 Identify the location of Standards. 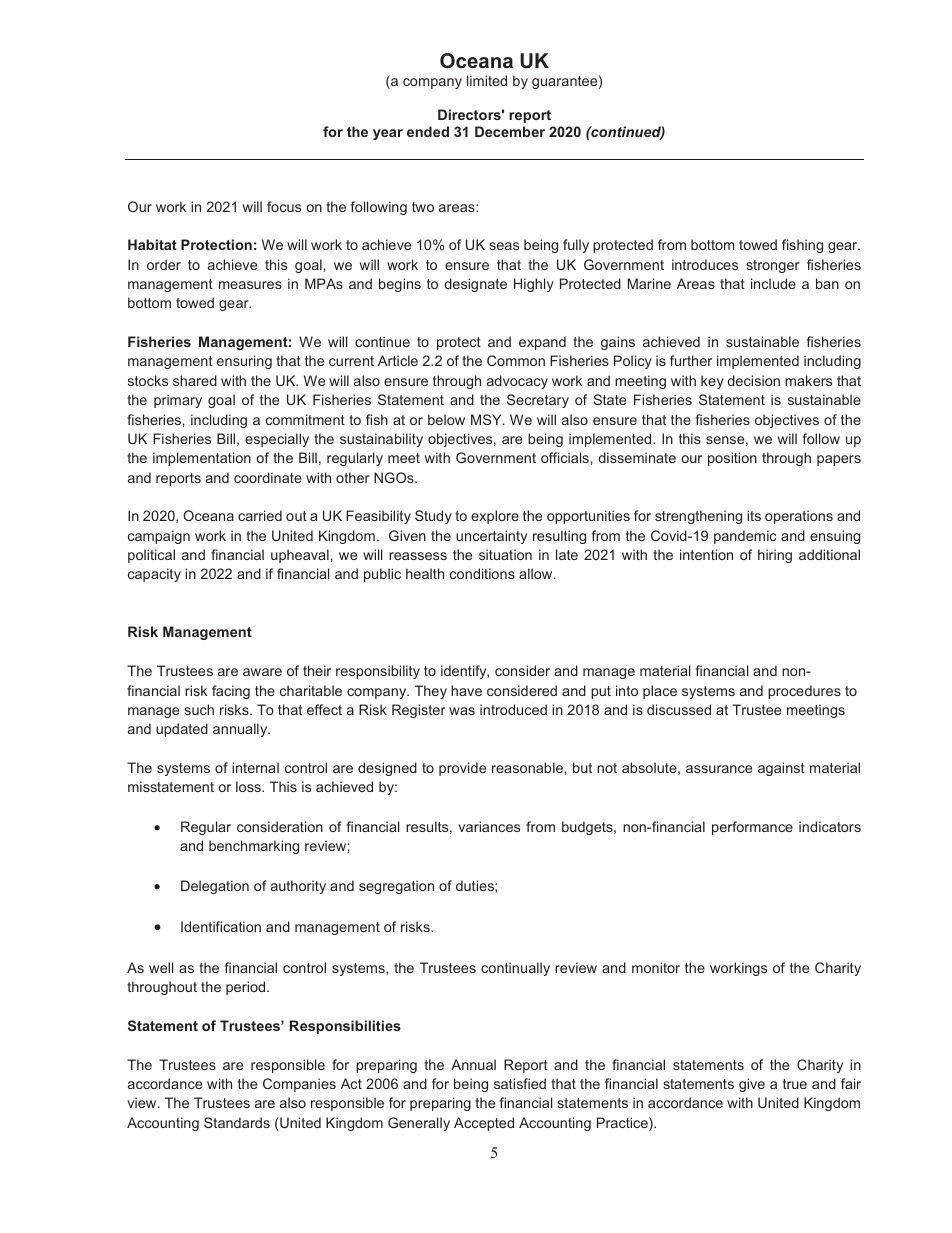
(237, 1122).
